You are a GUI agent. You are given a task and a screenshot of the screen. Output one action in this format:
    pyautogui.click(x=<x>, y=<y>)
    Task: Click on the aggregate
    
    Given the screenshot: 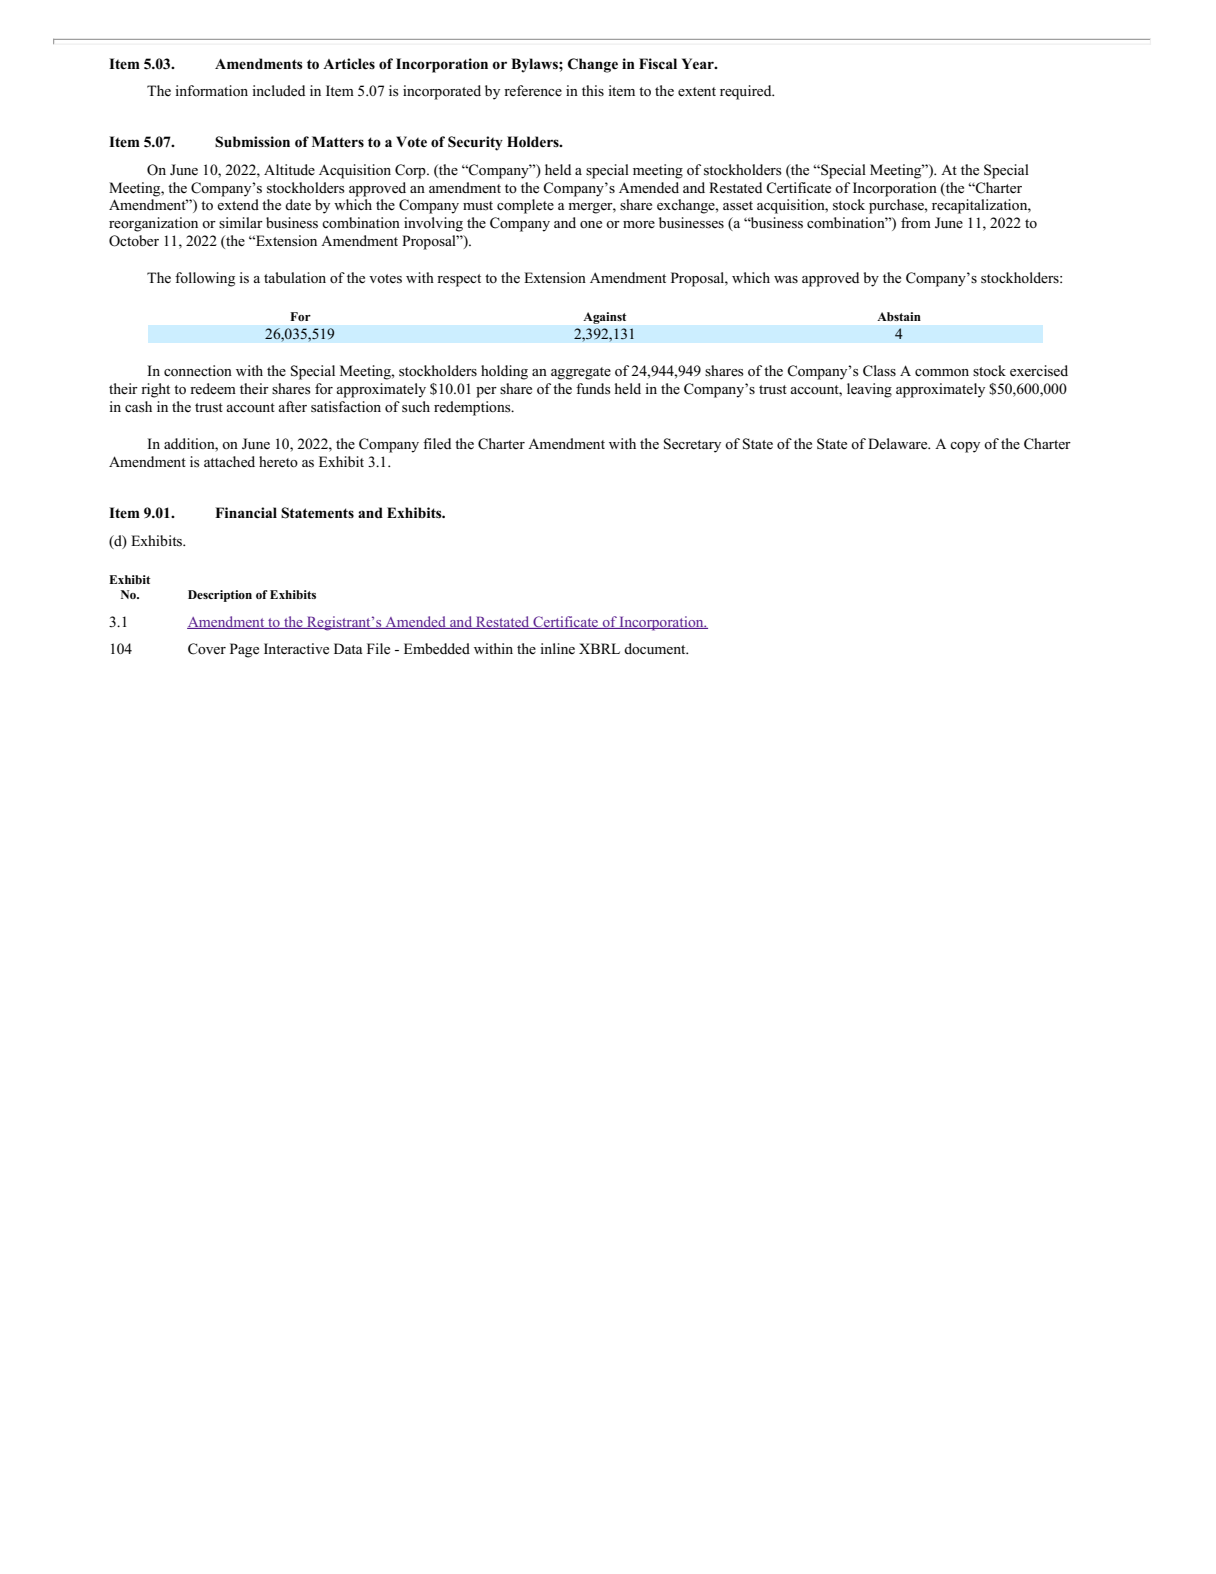 What is the action you would take?
    pyautogui.click(x=581, y=373)
